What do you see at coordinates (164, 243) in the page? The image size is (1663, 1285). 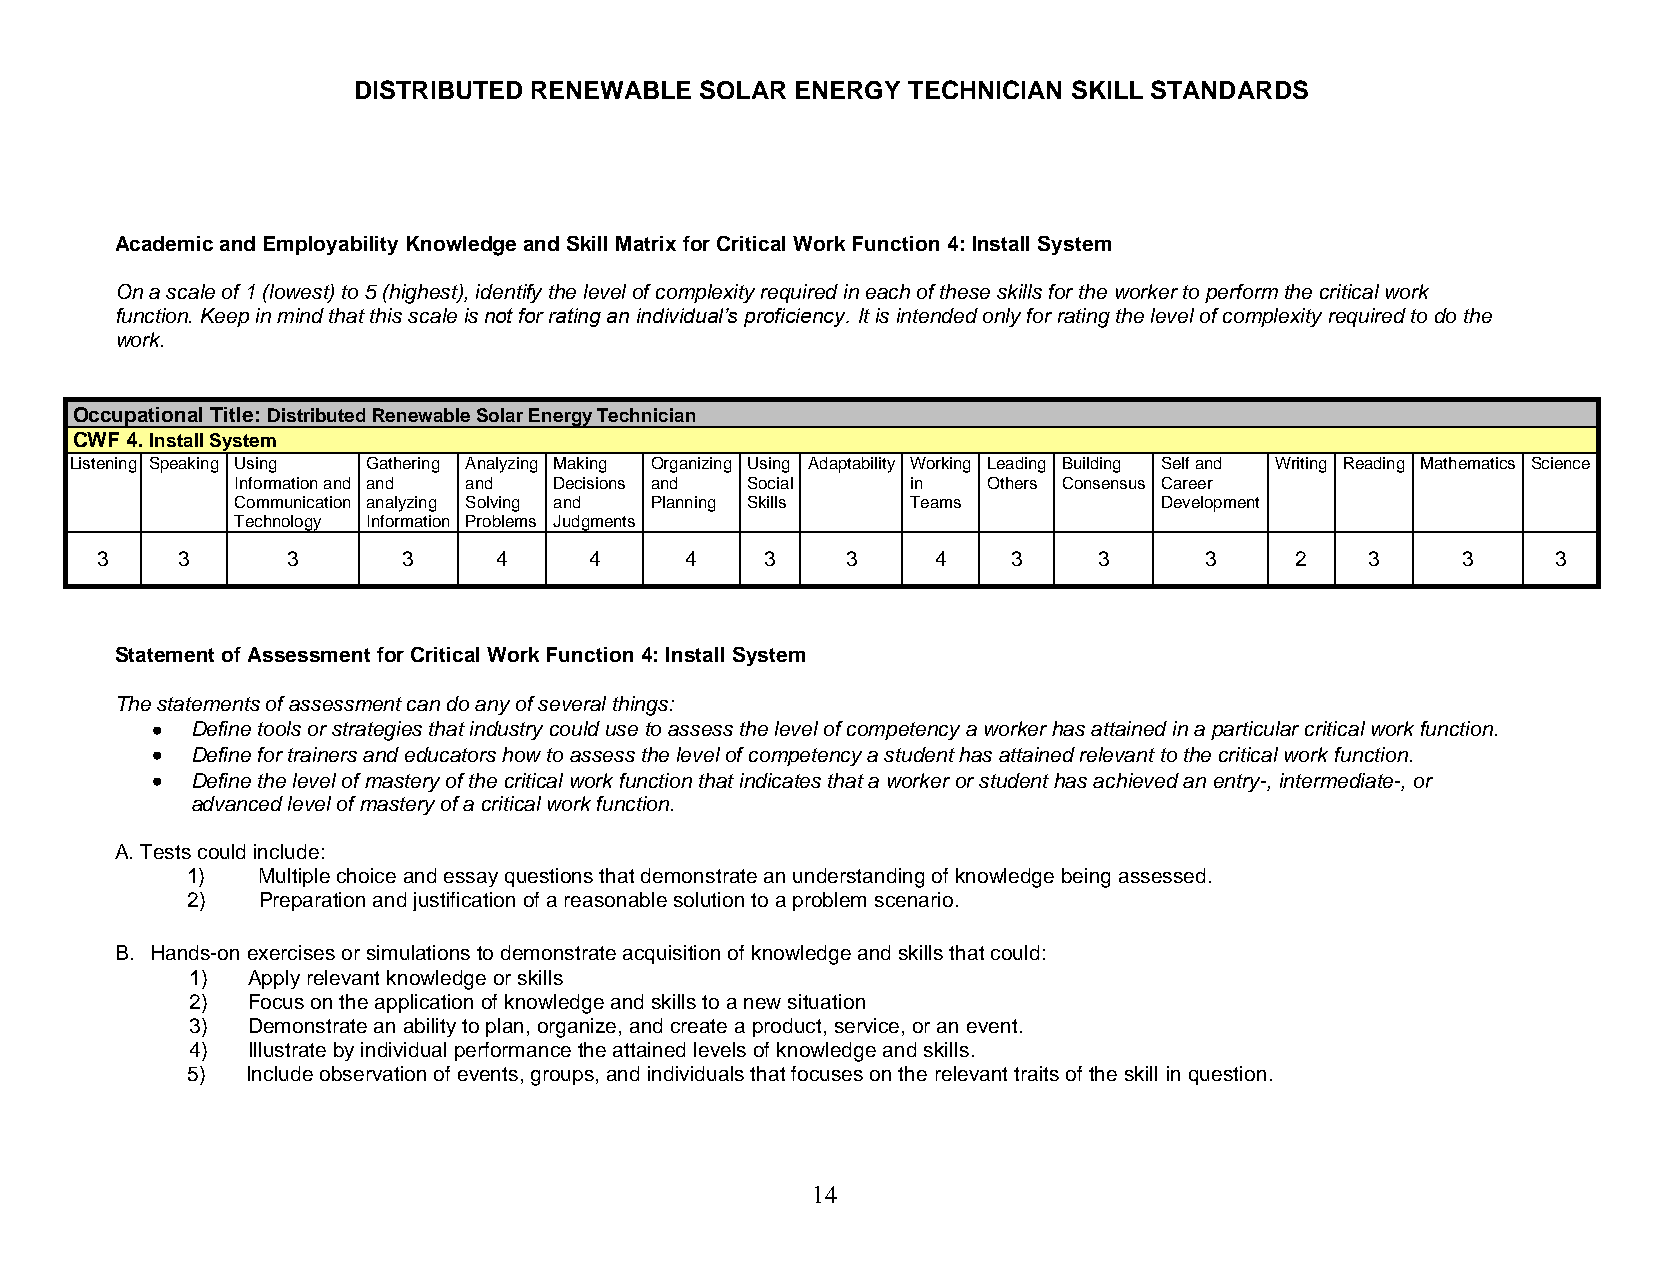 I see `Academic` at bounding box center [164, 243].
